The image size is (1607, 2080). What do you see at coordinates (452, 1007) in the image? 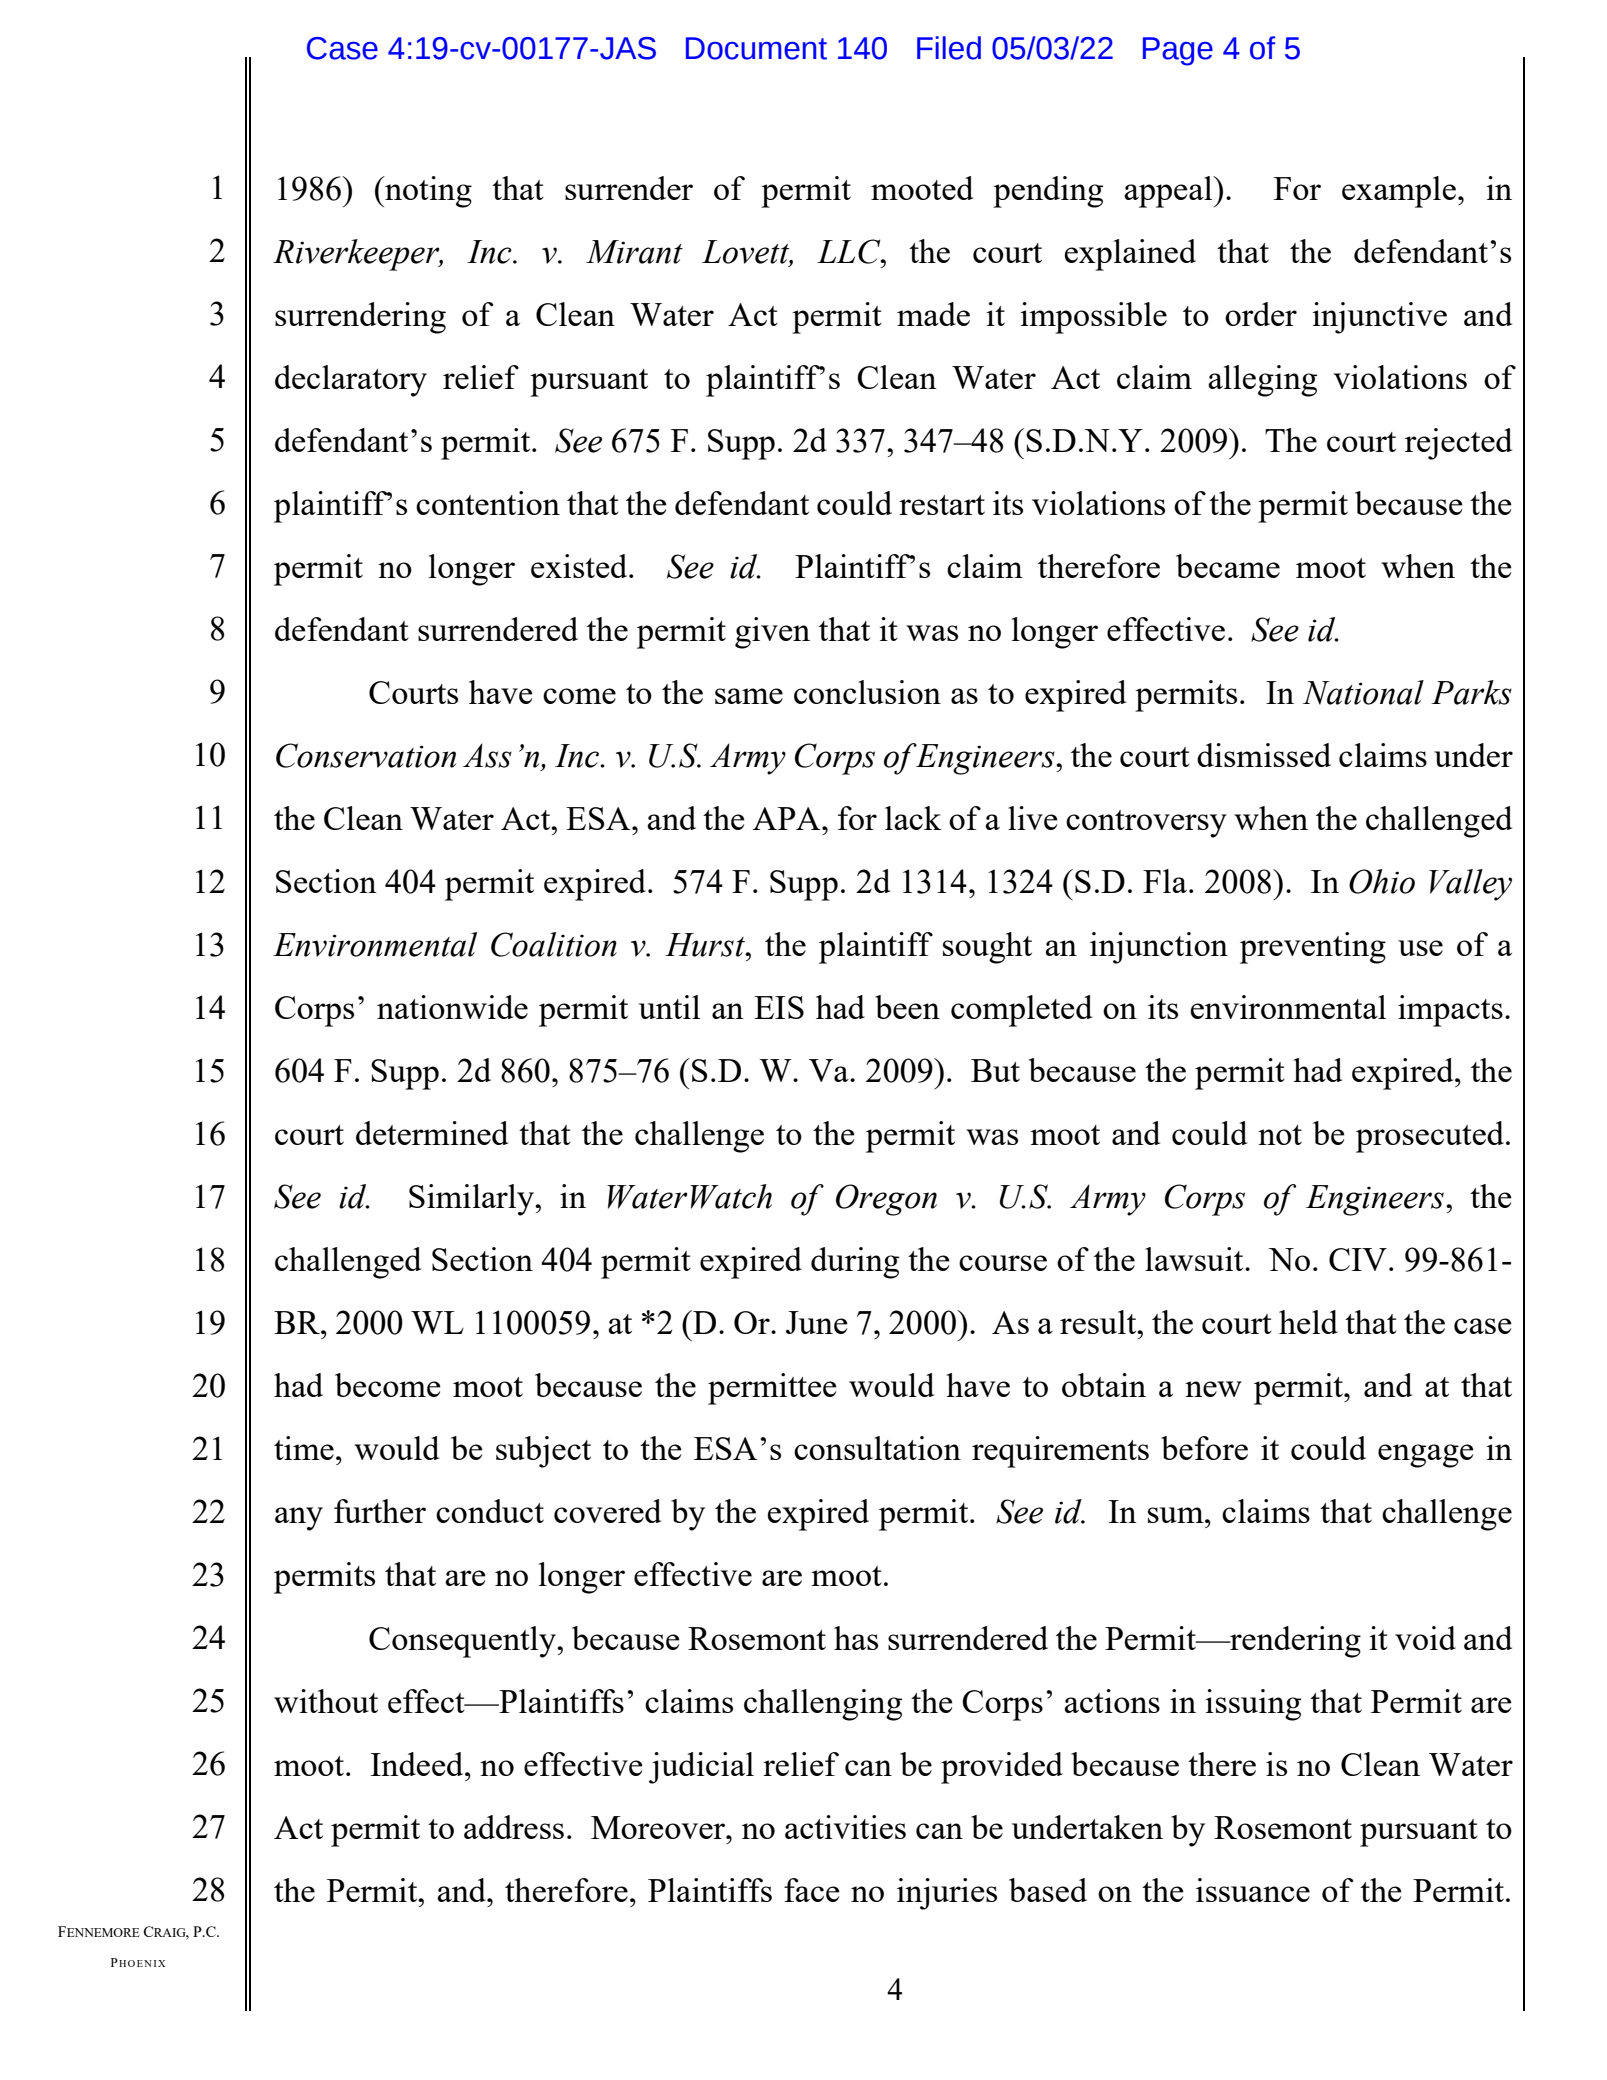
I see `nationwide` at bounding box center [452, 1007].
